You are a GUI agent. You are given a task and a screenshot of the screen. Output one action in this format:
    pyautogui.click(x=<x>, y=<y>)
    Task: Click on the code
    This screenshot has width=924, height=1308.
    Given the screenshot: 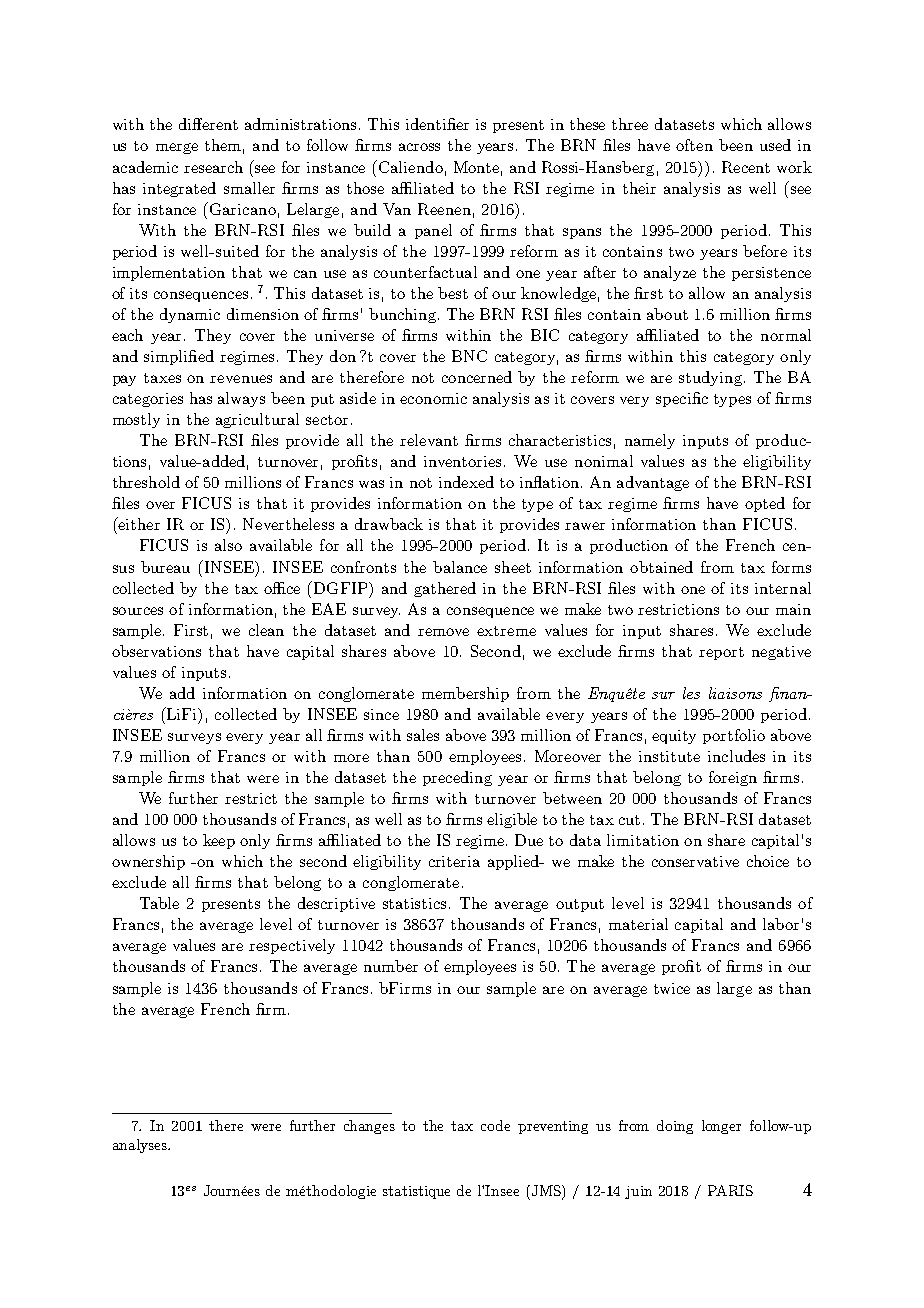 What is the action you would take?
    pyautogui.click(x=495, y=1125)
